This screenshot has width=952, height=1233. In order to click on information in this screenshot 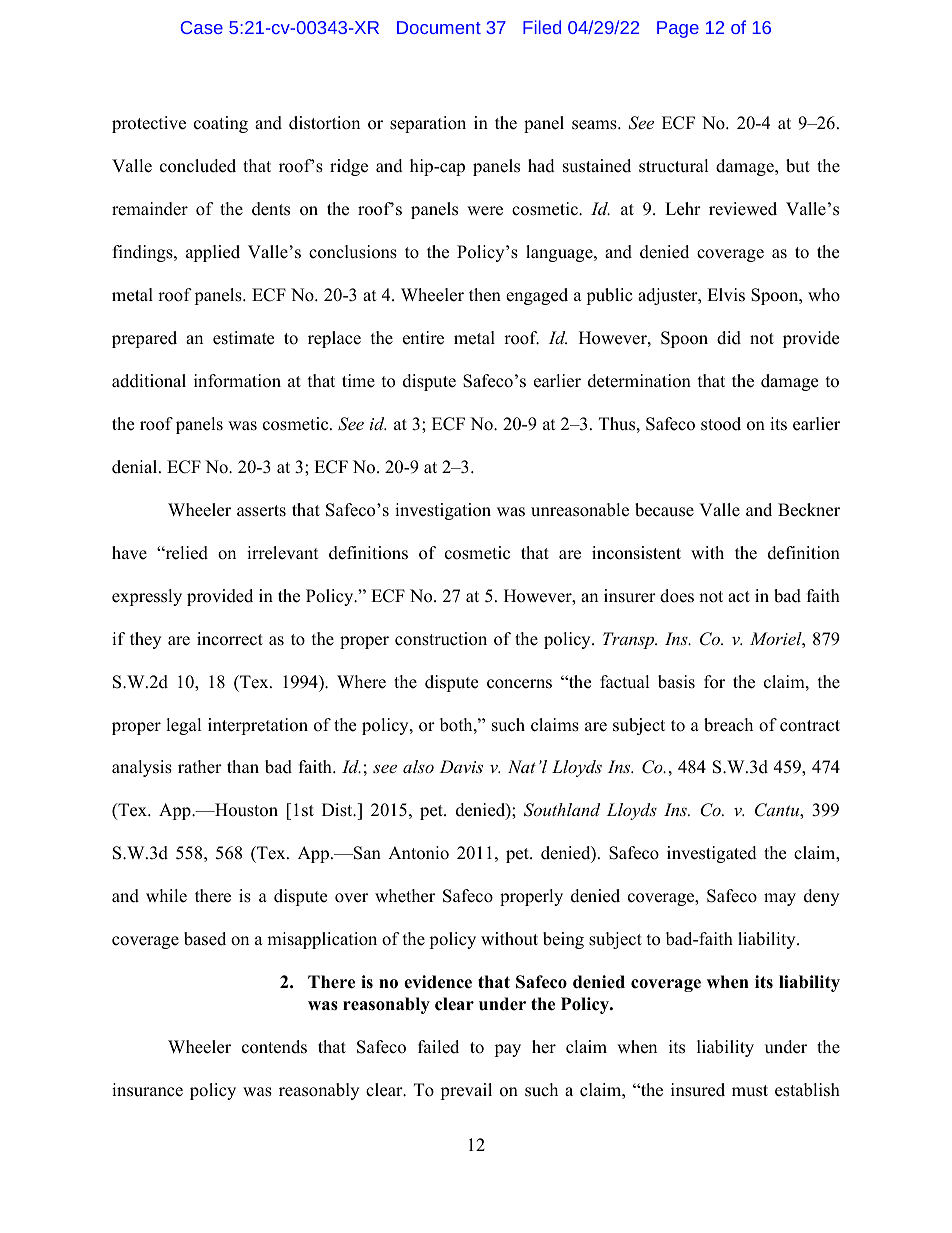, I will do `click(237, 381)`.
